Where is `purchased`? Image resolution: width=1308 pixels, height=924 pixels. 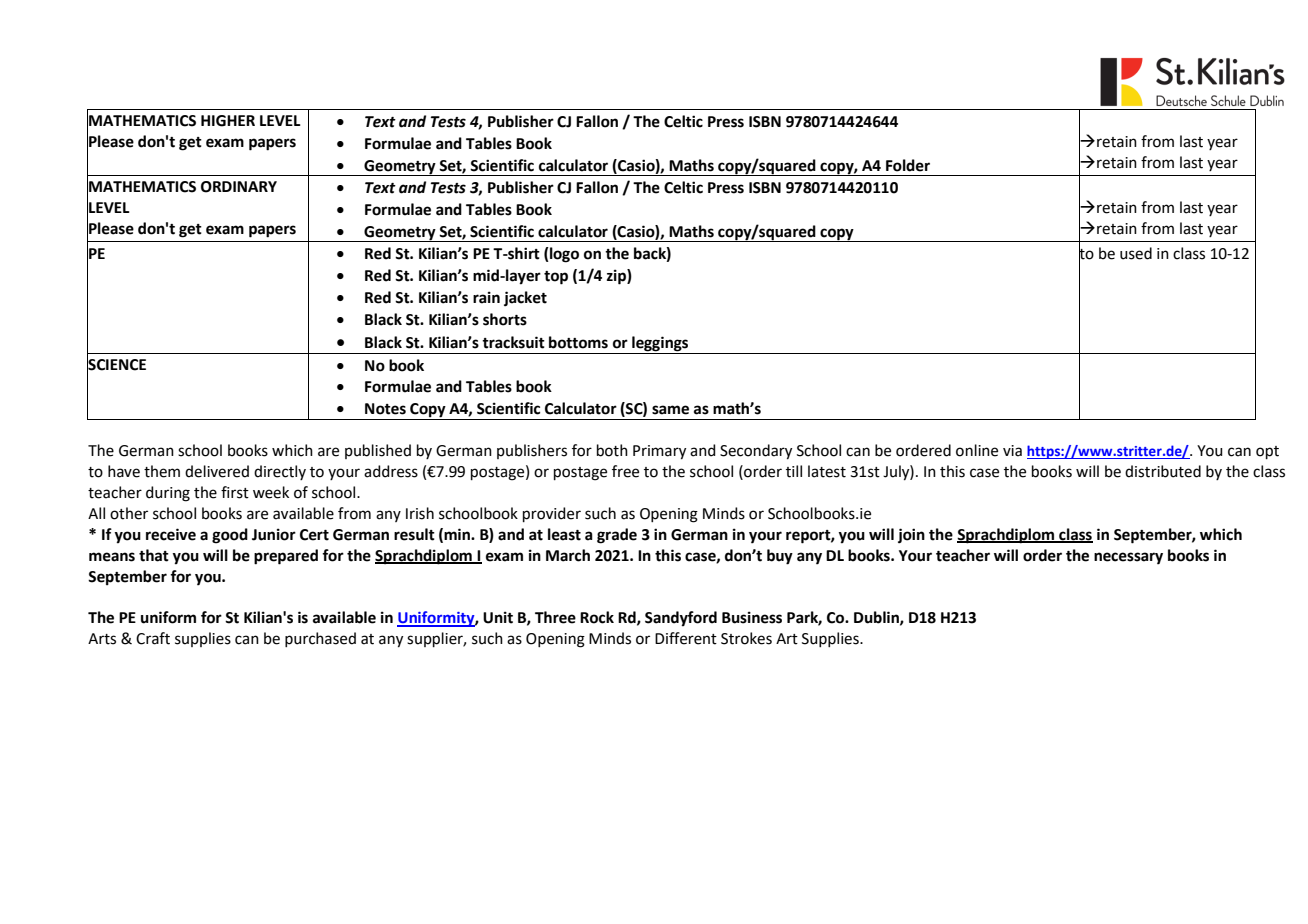
purchased is located at coordinates (320, 639).
